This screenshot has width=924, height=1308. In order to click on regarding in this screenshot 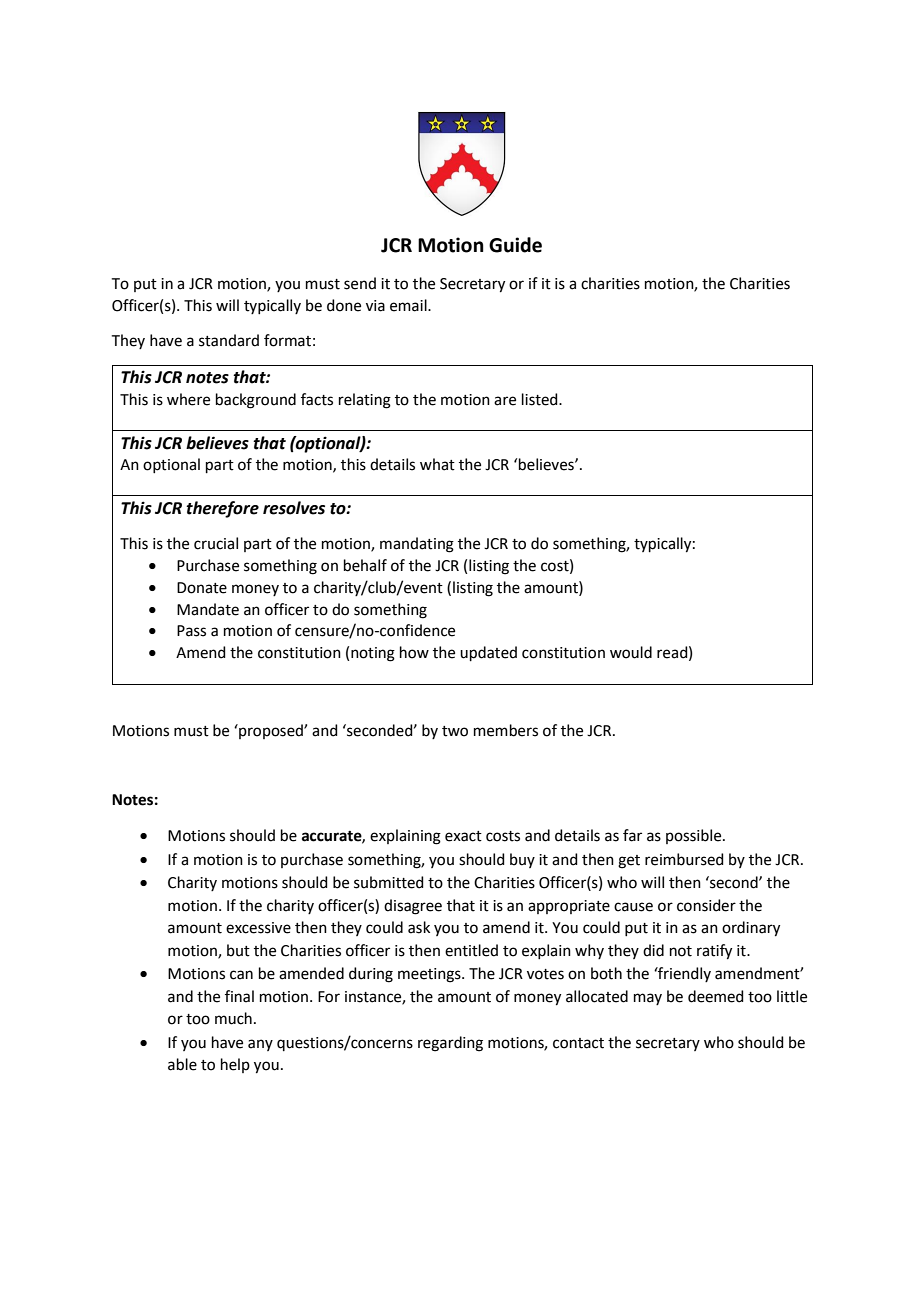, I will do `click(450, 1044)`.
